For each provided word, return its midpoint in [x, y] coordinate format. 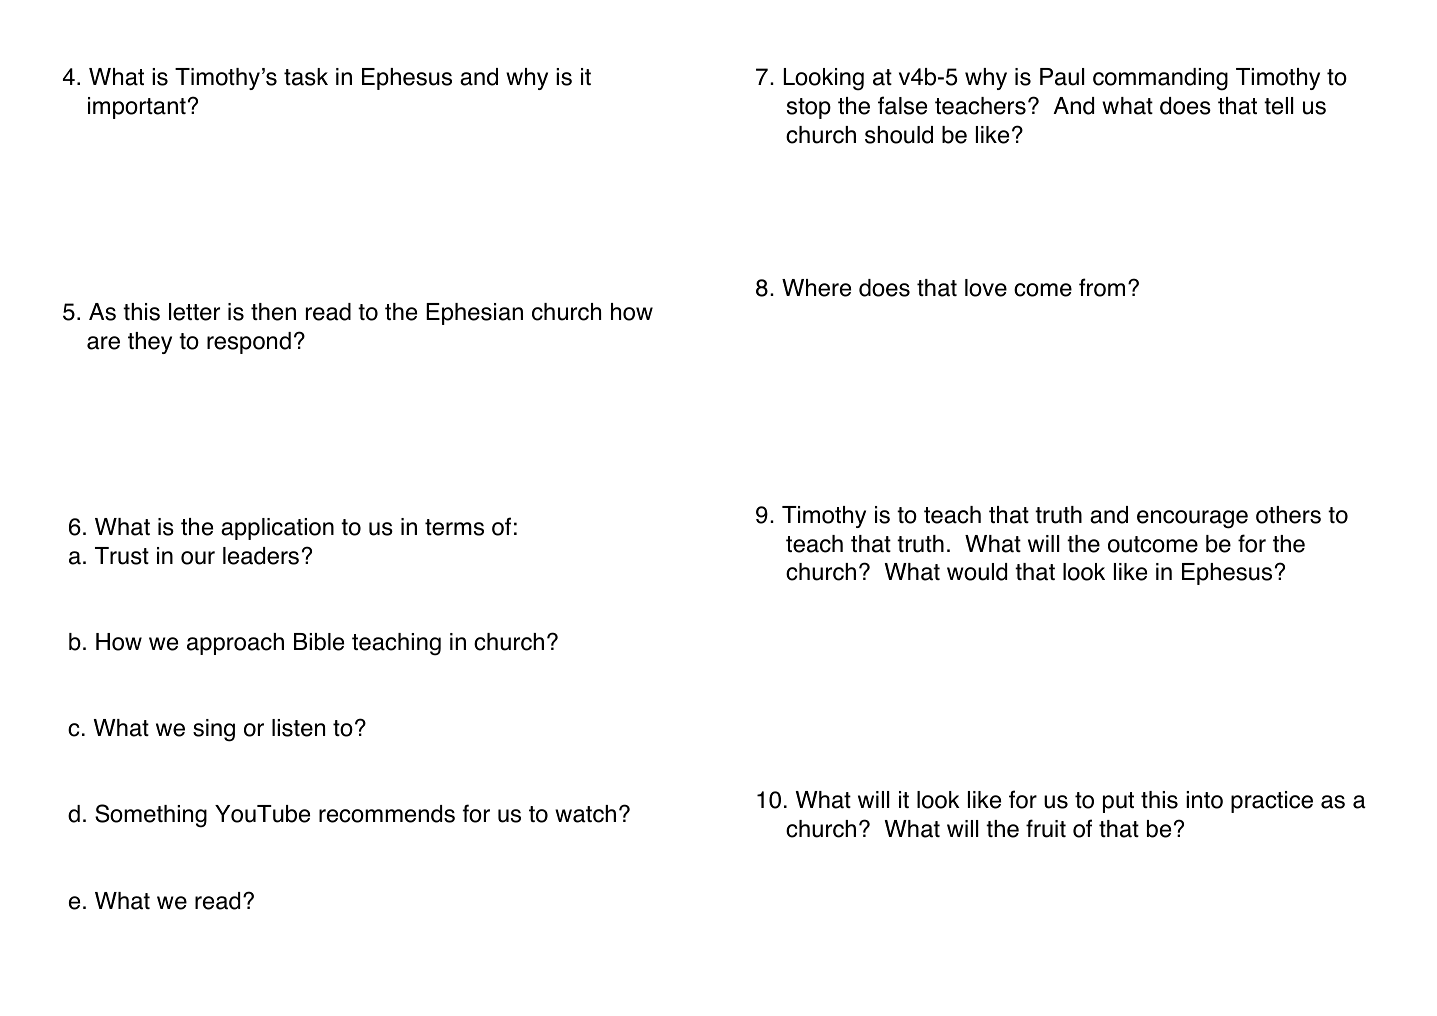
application [277, 529]
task [306, 77]
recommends [387, 814]
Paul [1062, 77]
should [899, 135]
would [977, 572]
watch [585, 814]
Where [816, 288]
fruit [1046, 828]
